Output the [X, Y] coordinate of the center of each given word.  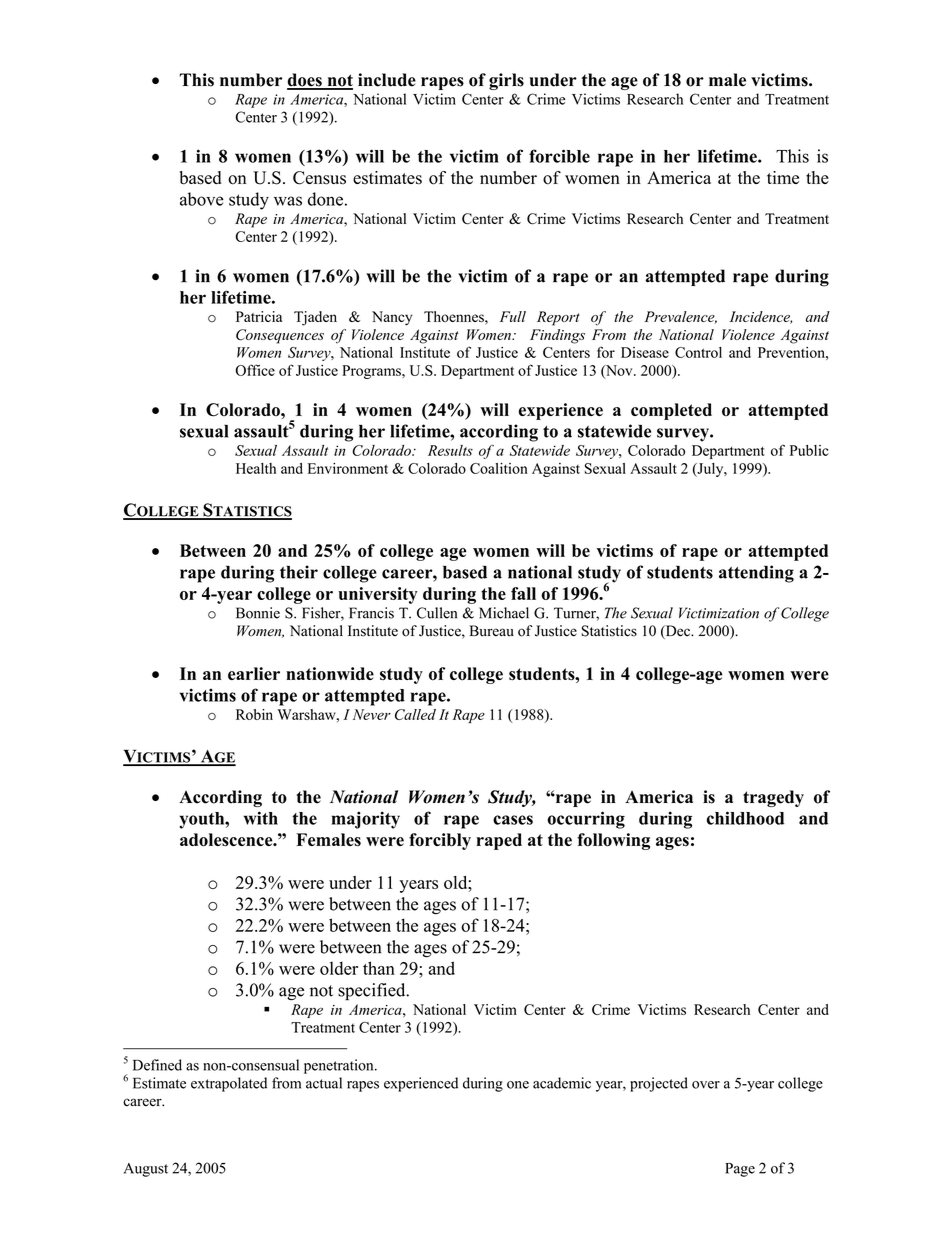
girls [506, 81]
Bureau [491, 631]
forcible [559, 156]
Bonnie [258, 613]
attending [756, 574]
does [305, 81]
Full [513, 316]
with [260, 818]
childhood [745, 818]
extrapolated [229, 1084]
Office [255, 370]
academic [562, 1083]
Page [740, 1170]
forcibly [440, 841]
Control [698, 352]
